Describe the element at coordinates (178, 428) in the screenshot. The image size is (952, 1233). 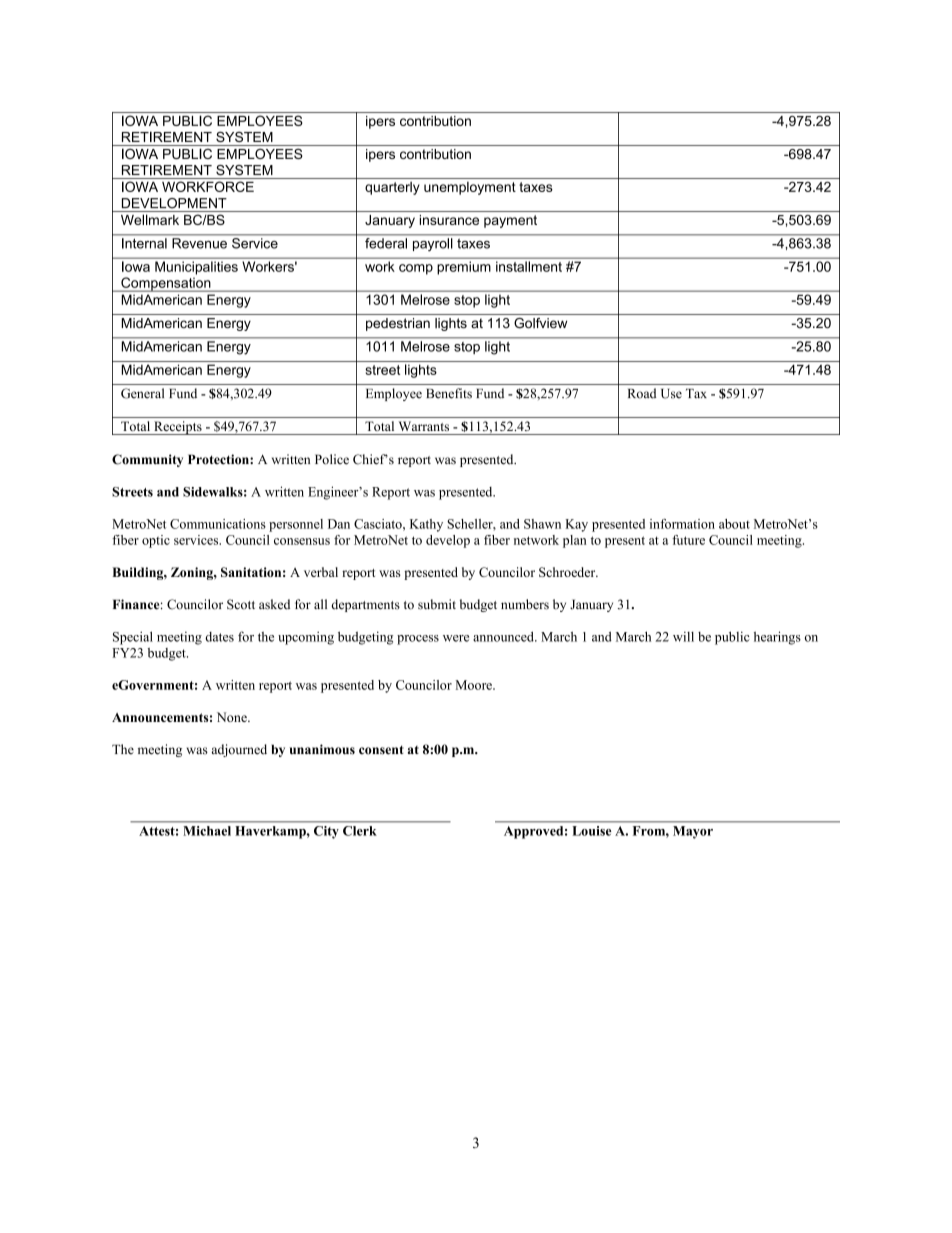
I see `Receipts` at that location.
